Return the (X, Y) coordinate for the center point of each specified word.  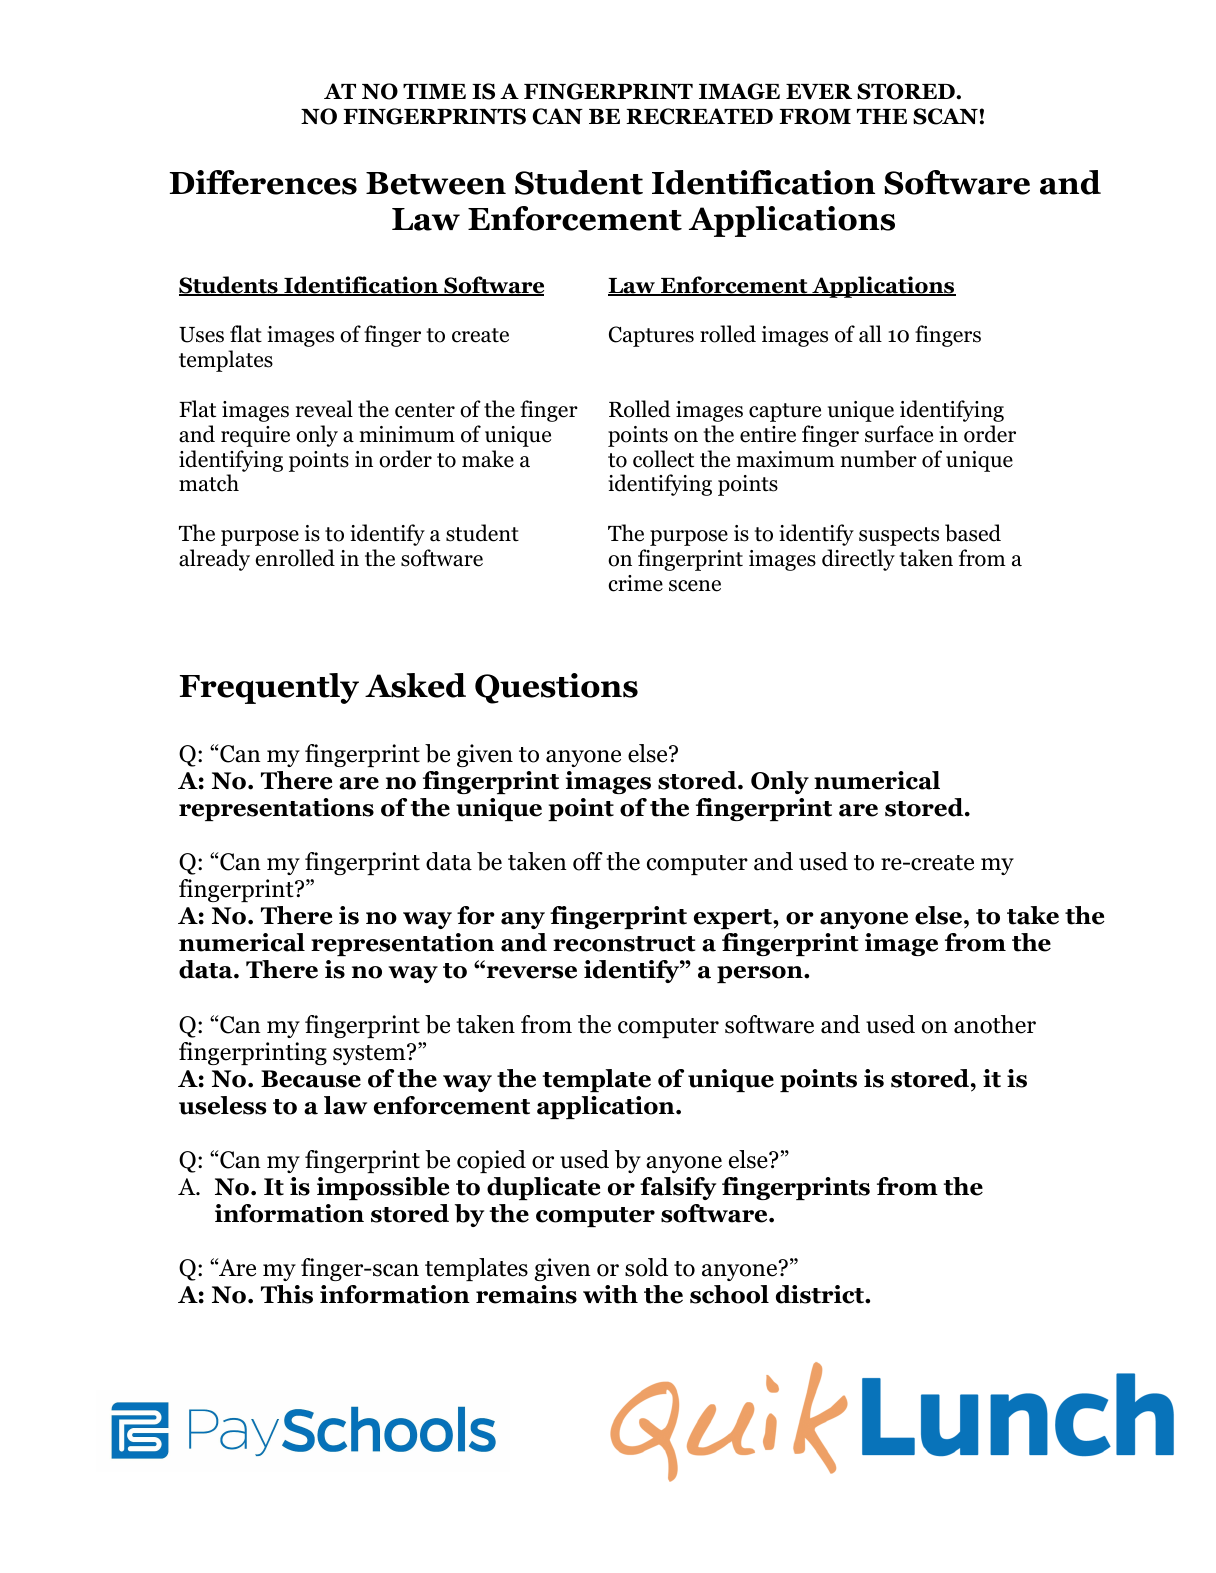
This (287, 1294)
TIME (434, 91)
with (610, 1294)
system (370, 1054)
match (209, 483)
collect (663, 459)
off (588, 861)
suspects (899, 536)
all (870, 334)
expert (734, 919)
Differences (263, 182)
